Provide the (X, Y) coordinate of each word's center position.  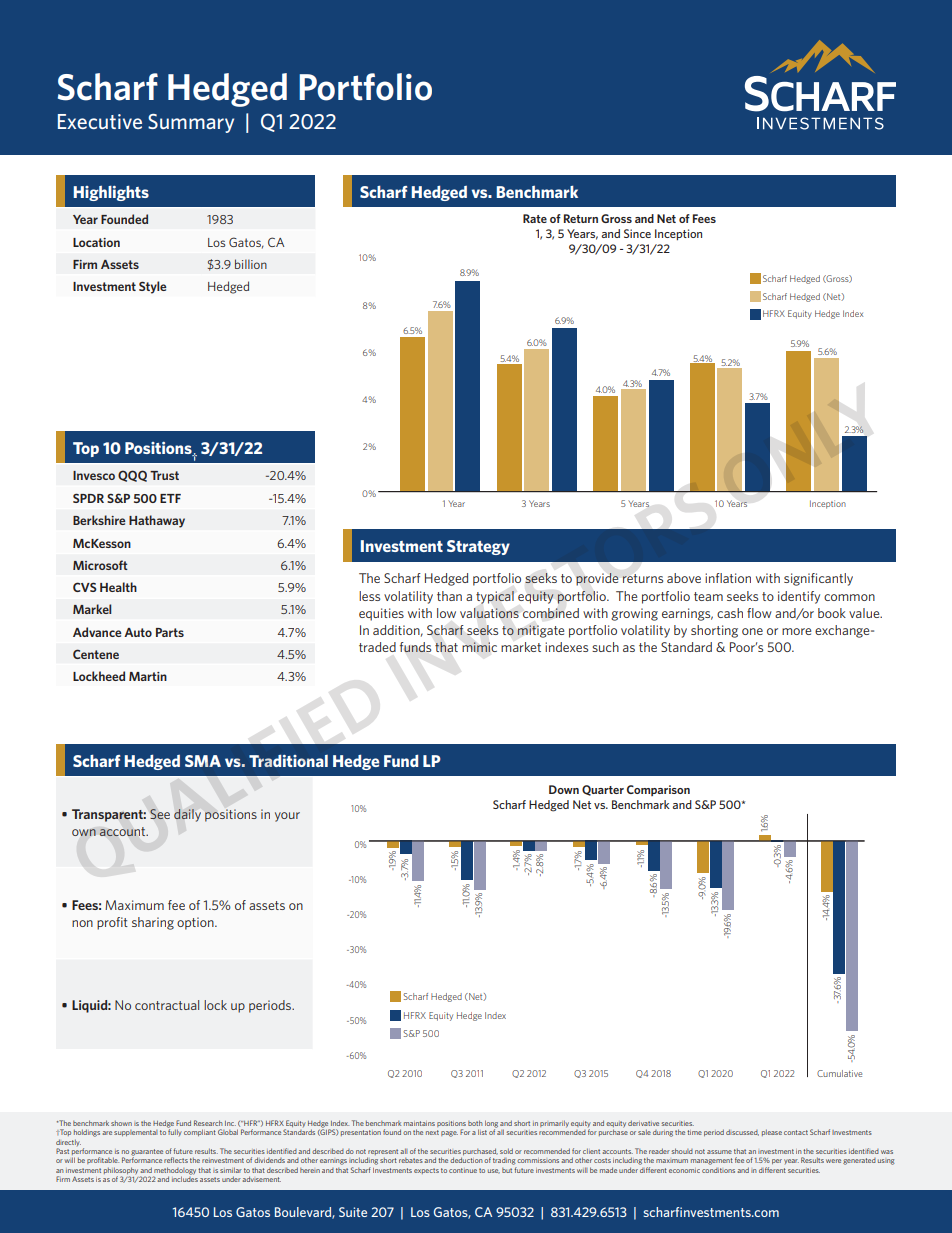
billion (251, 264)
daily (187, 815)
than (449, 596)
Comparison (658, 790)
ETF (170, 498)
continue (463, 1170)
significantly (818, 579)
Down (564, 789)
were (833, 1161)
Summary (191, 123)
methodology (174, 1172)
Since (637, 233)
